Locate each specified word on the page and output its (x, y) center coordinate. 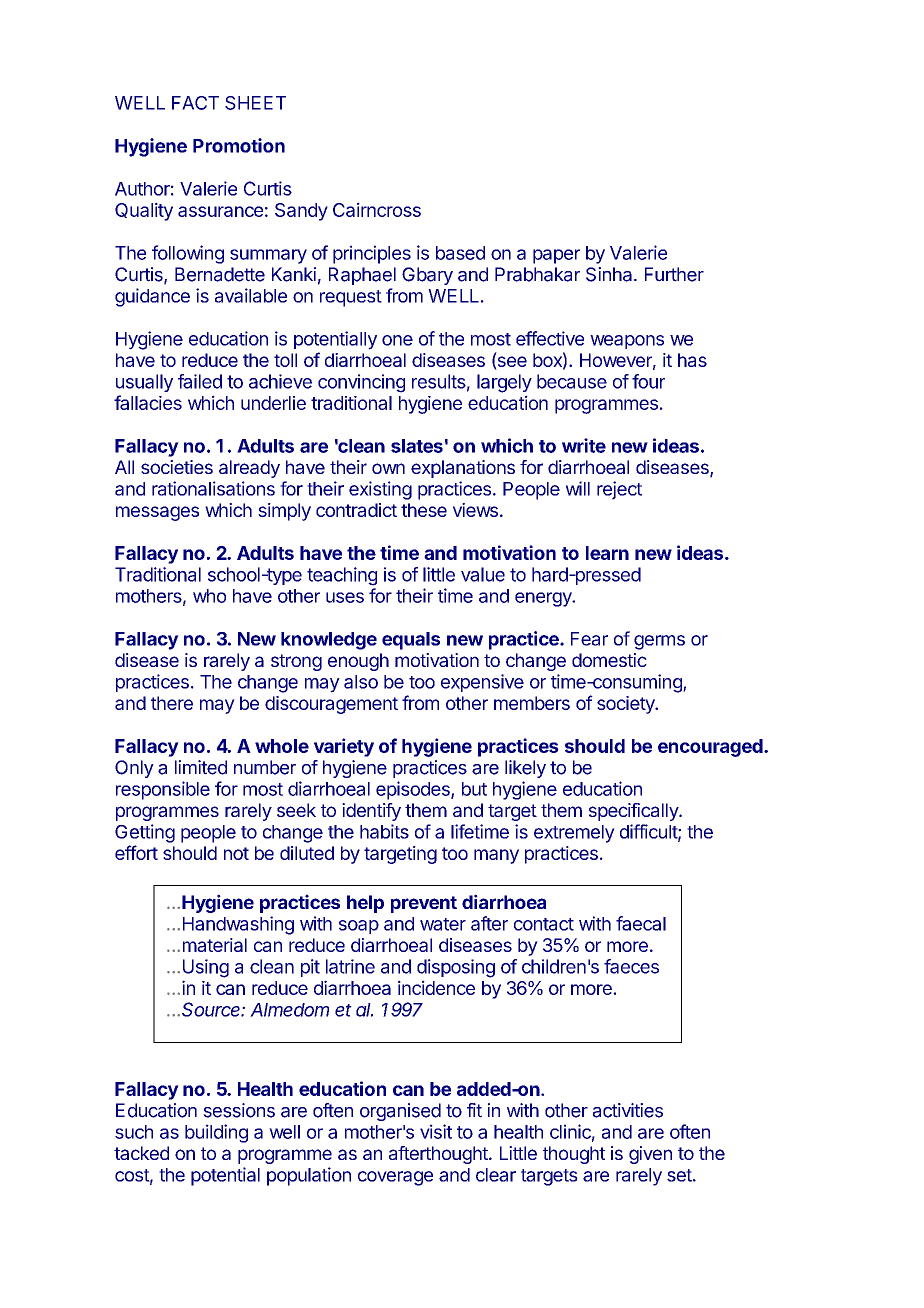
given (650, 1155)
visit (436, 1131)
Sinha (610, 274)
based (460, 253)
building (216, 1133)
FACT (195, 103)
